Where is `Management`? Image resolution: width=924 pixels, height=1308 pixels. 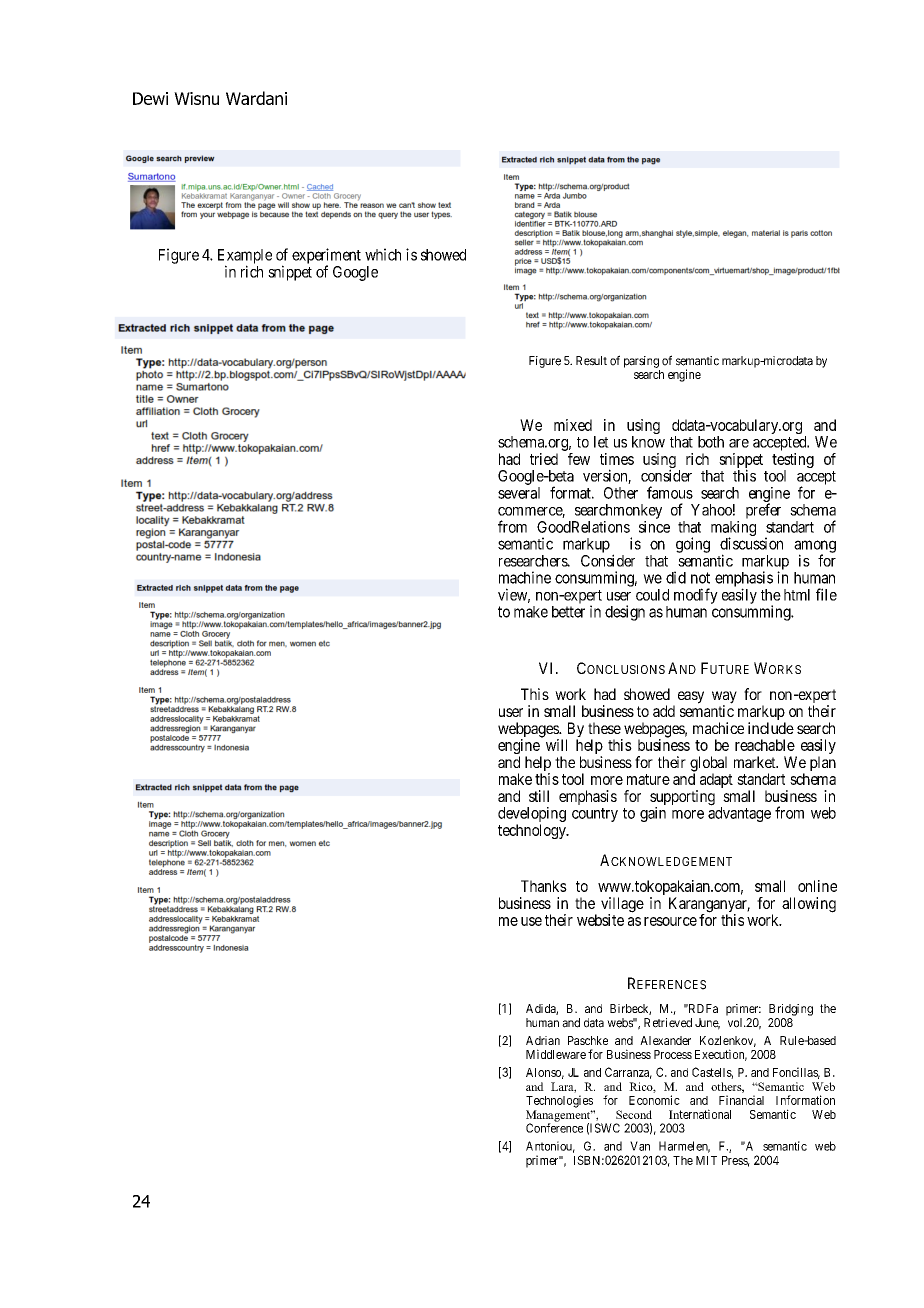 Management is located at coordinates (559, 1117).
